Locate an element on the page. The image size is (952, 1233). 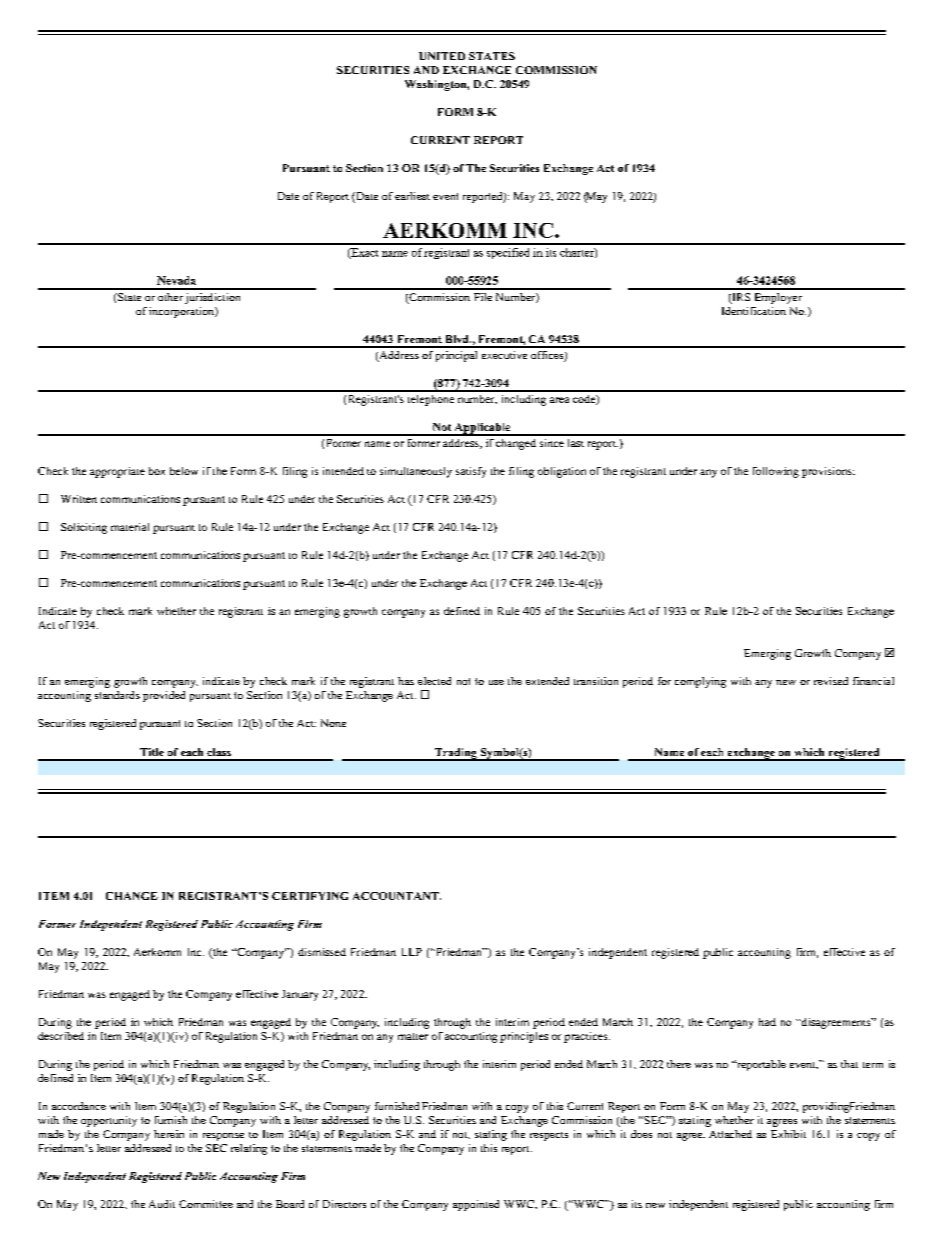
UNITED is located at coordinates (442, 56).
